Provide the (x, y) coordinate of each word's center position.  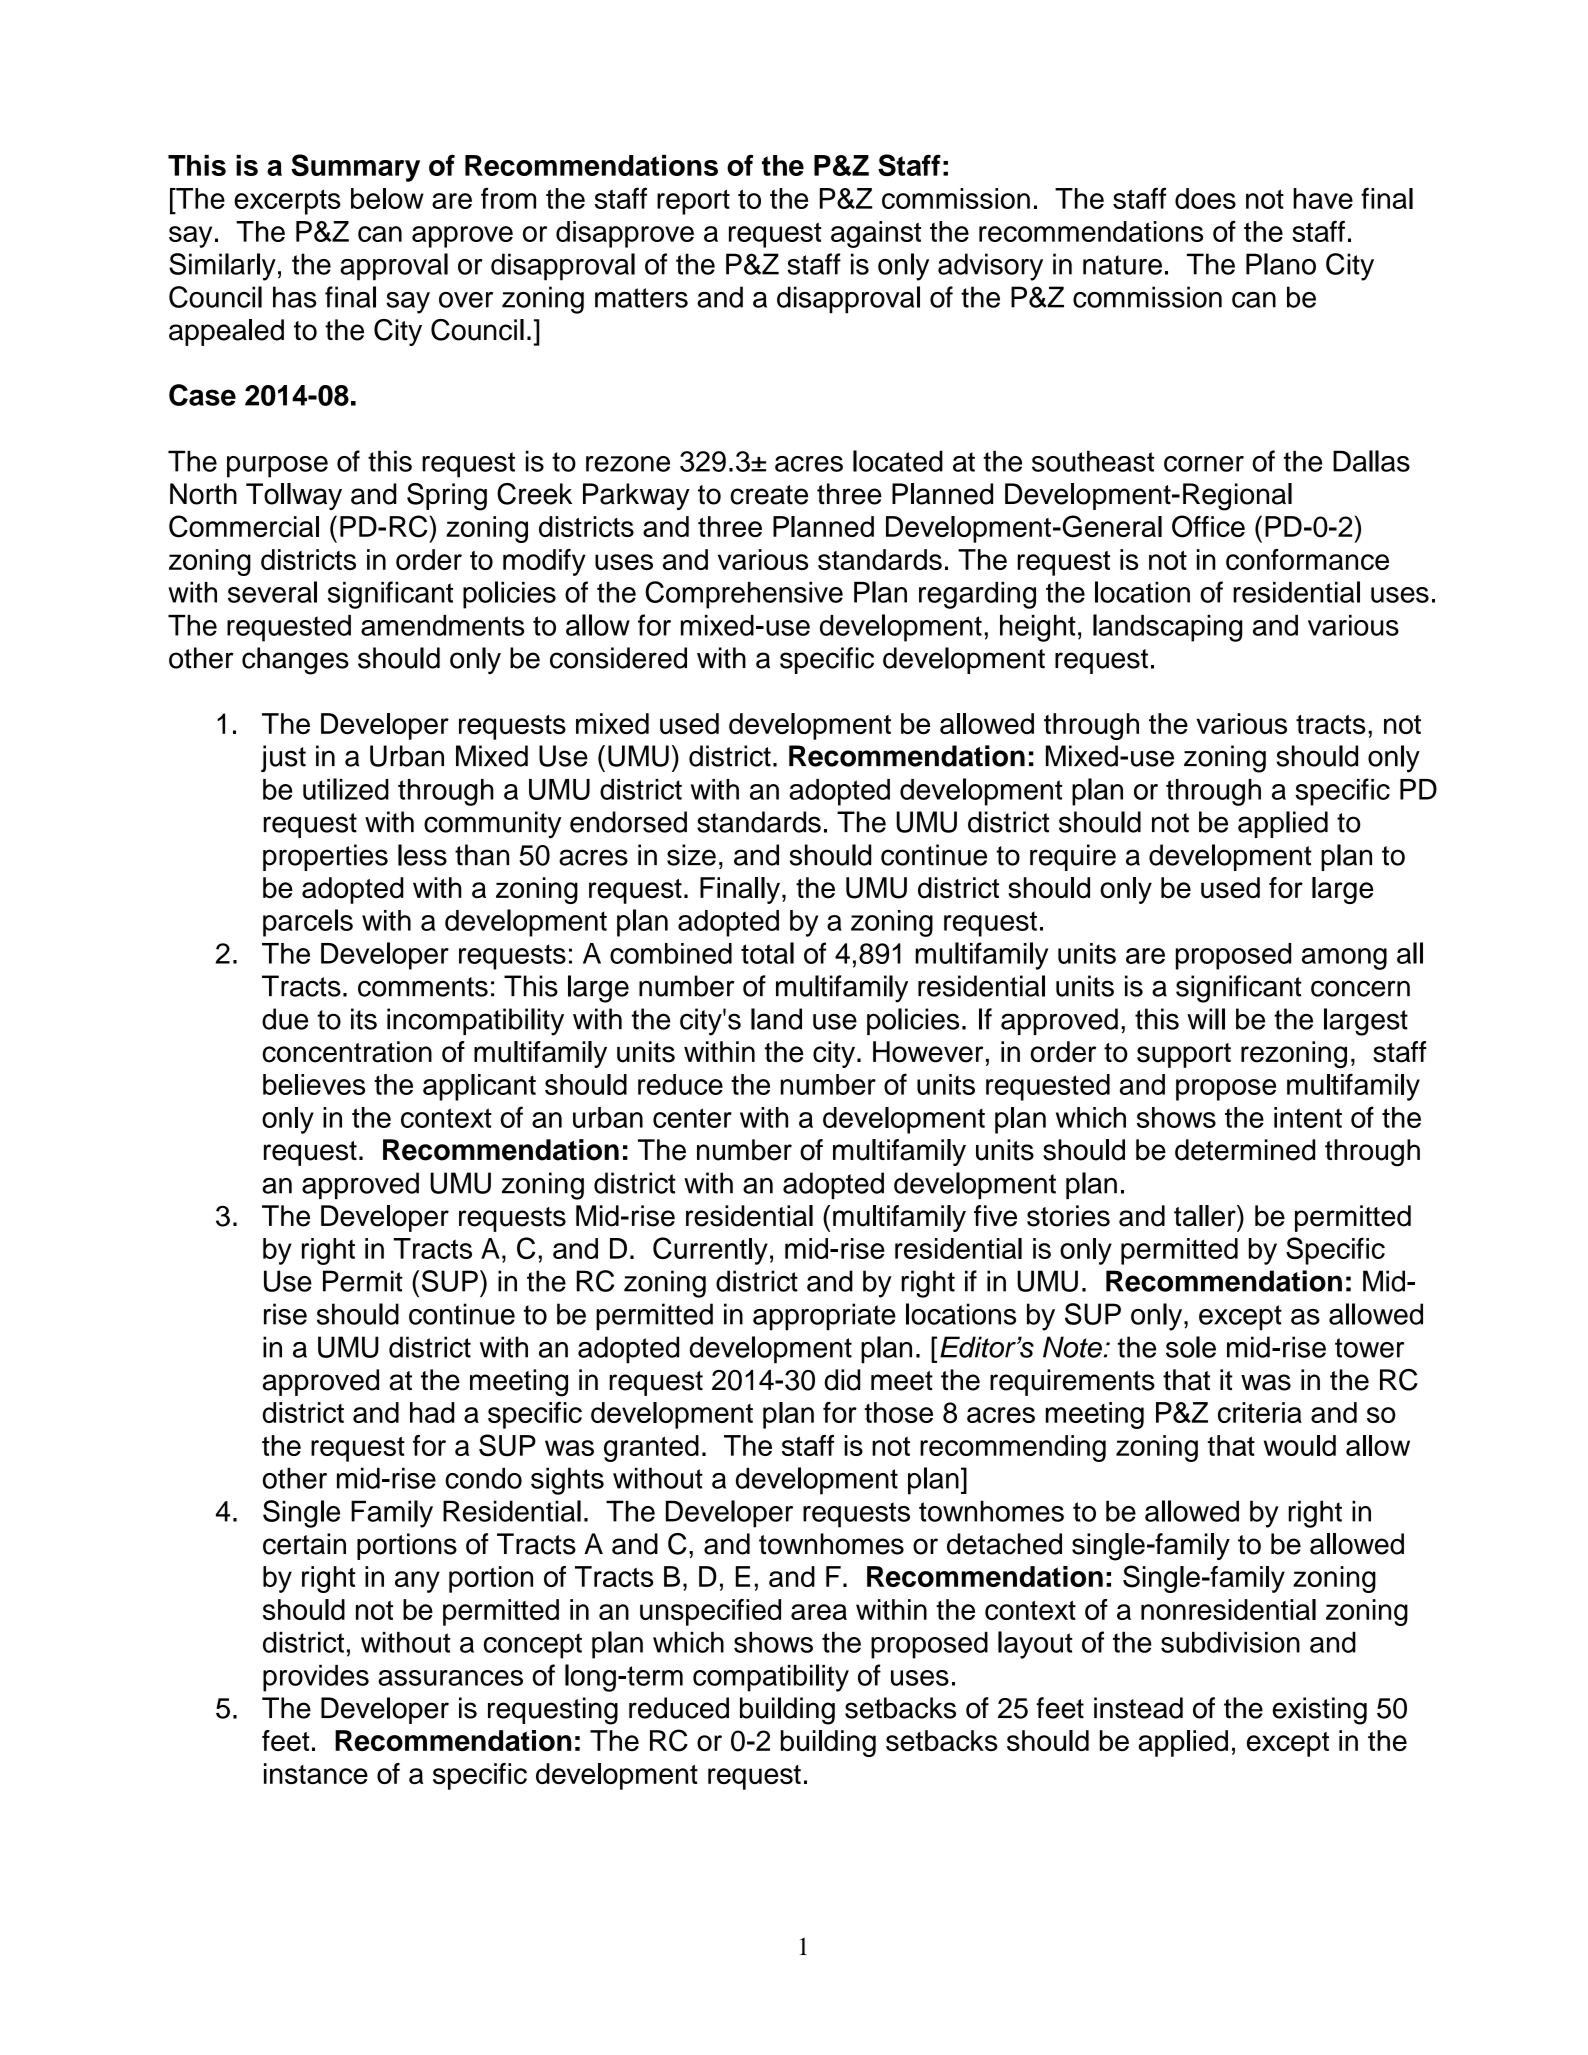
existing (1319, 1711)
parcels (308, 923)
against (876, 234)
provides (316, 1678)
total (767, 953)
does (1205, 198)
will (1206, 1019)
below (387, 198)
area (819, 1612)
